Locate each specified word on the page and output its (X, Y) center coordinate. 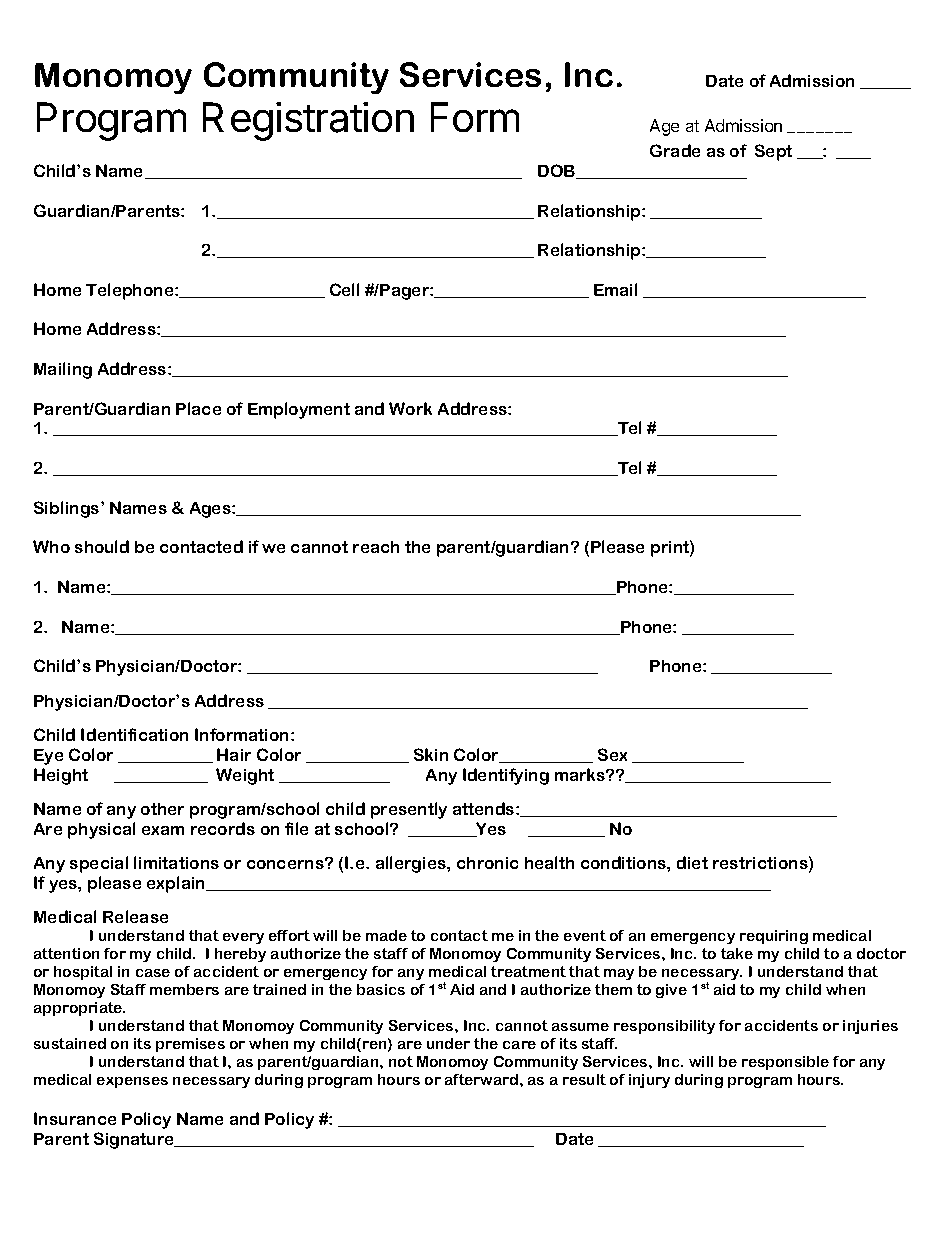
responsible (785, 1063)
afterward (481, 1079)
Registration (308, 121)
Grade (675, 150)
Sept (773, 152)
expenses (132, 1082)
